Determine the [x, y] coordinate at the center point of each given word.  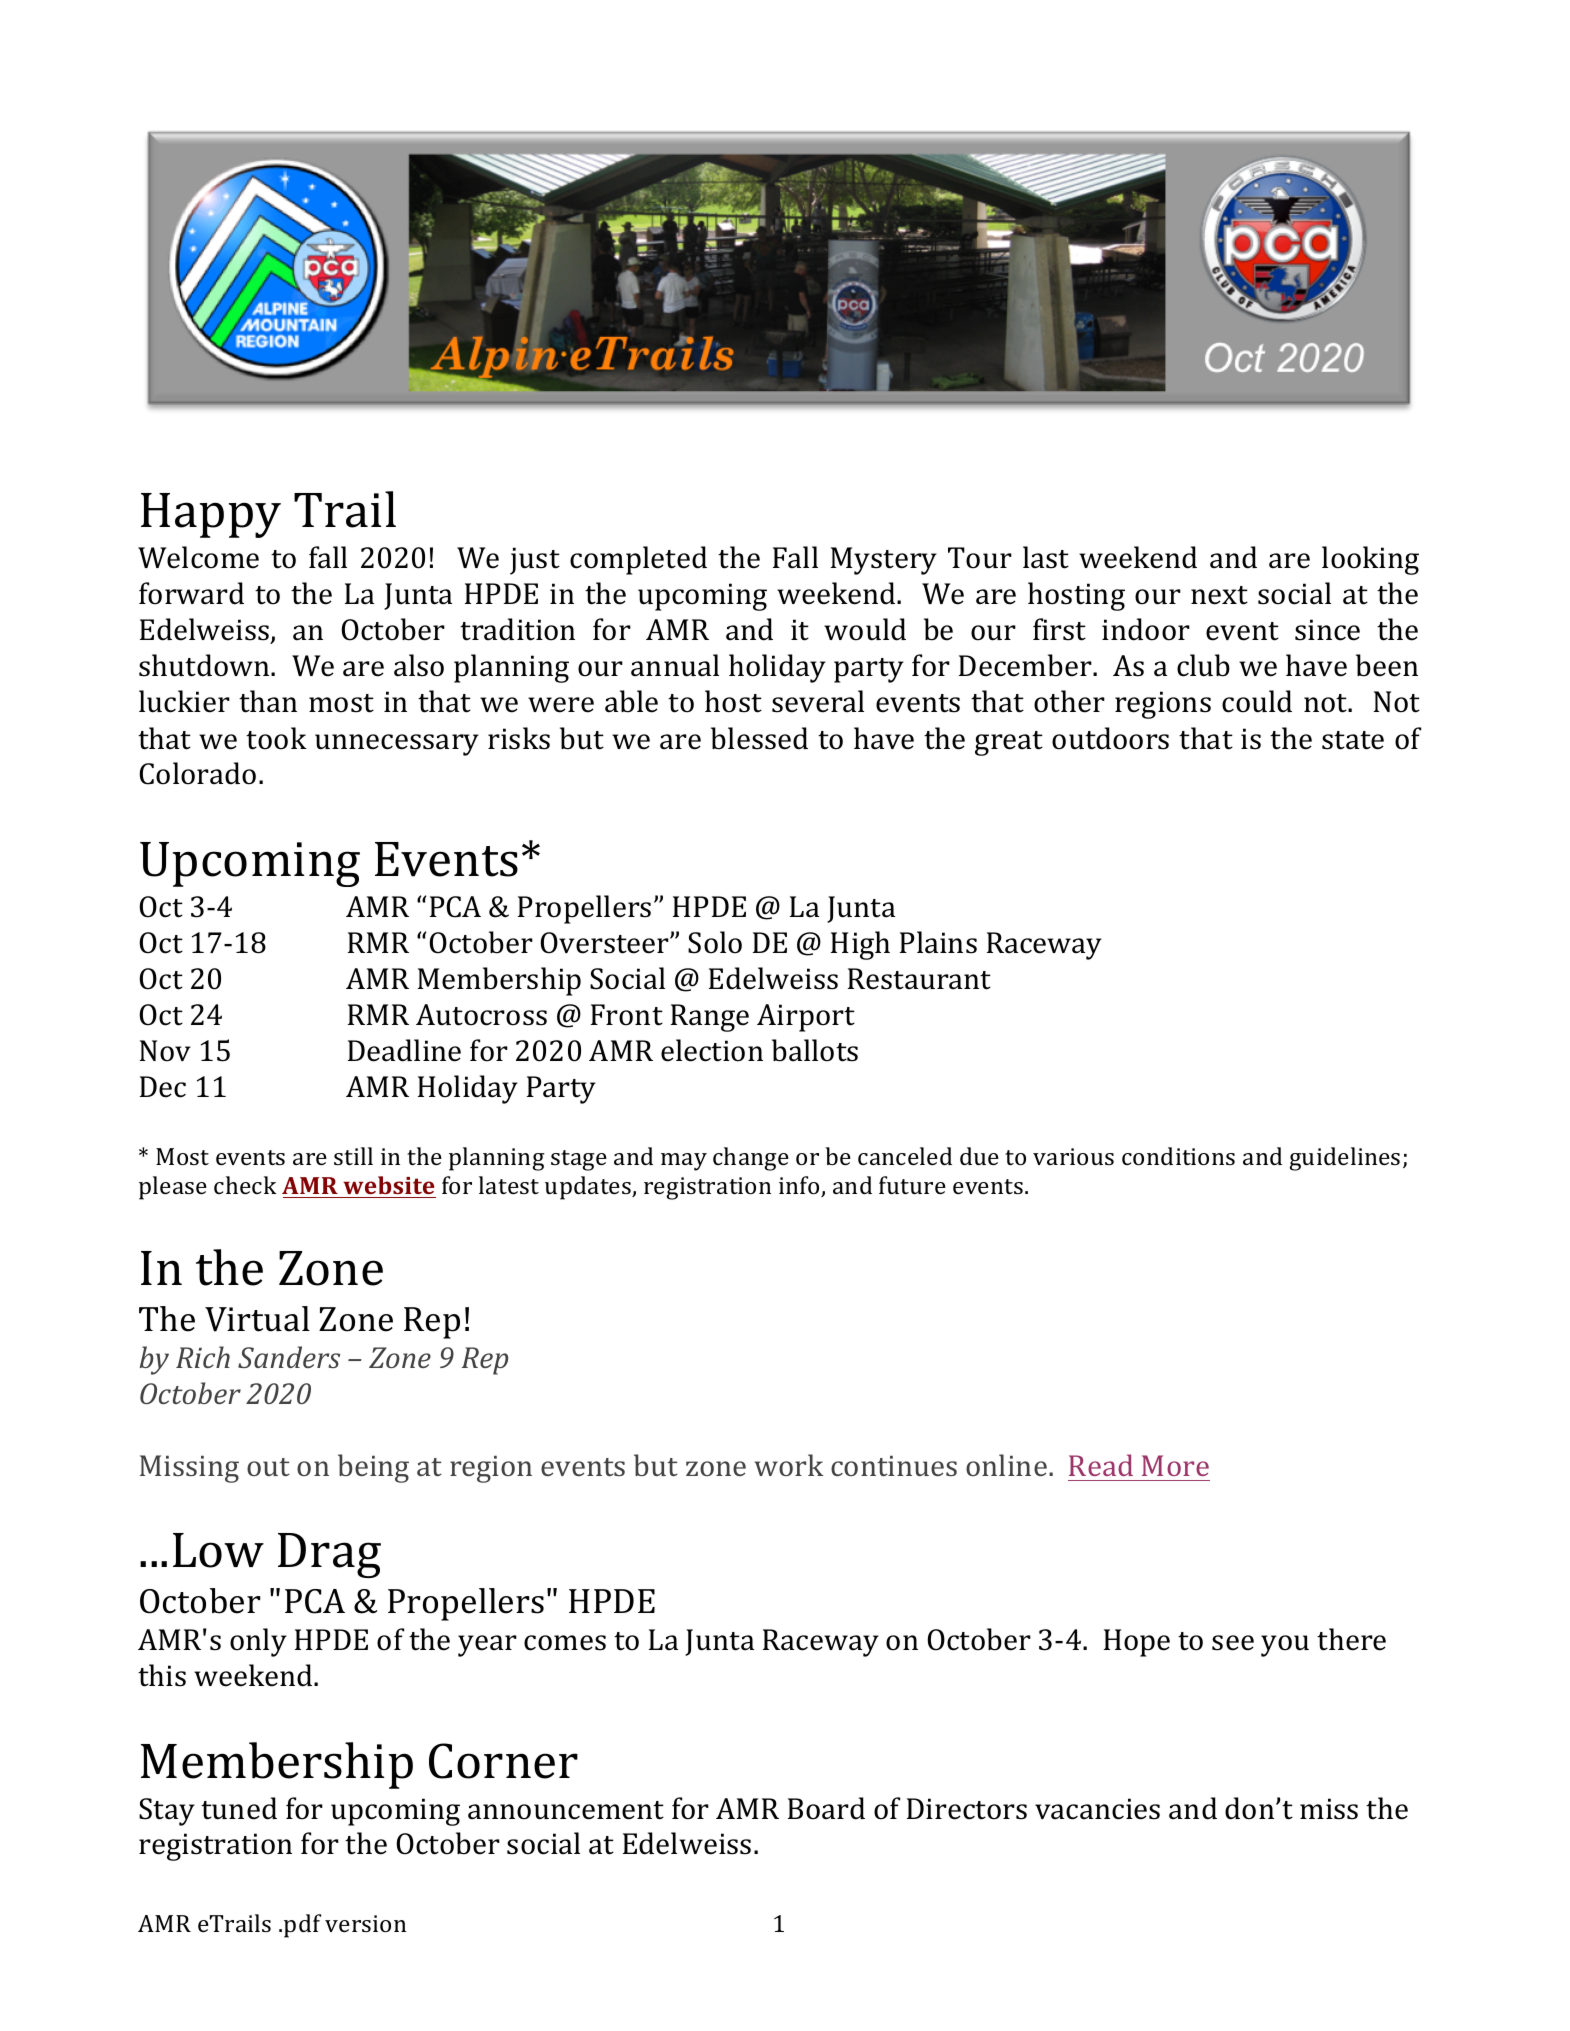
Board [826, 1808]
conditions [1178, 1156]
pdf [302, 1926]
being [373, 1468]
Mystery [883, 561]
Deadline [404, 1050]
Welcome [198, 557]
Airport [806, 1018]
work [788, 1465]
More [1175, 1465]
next [1219, 595]
